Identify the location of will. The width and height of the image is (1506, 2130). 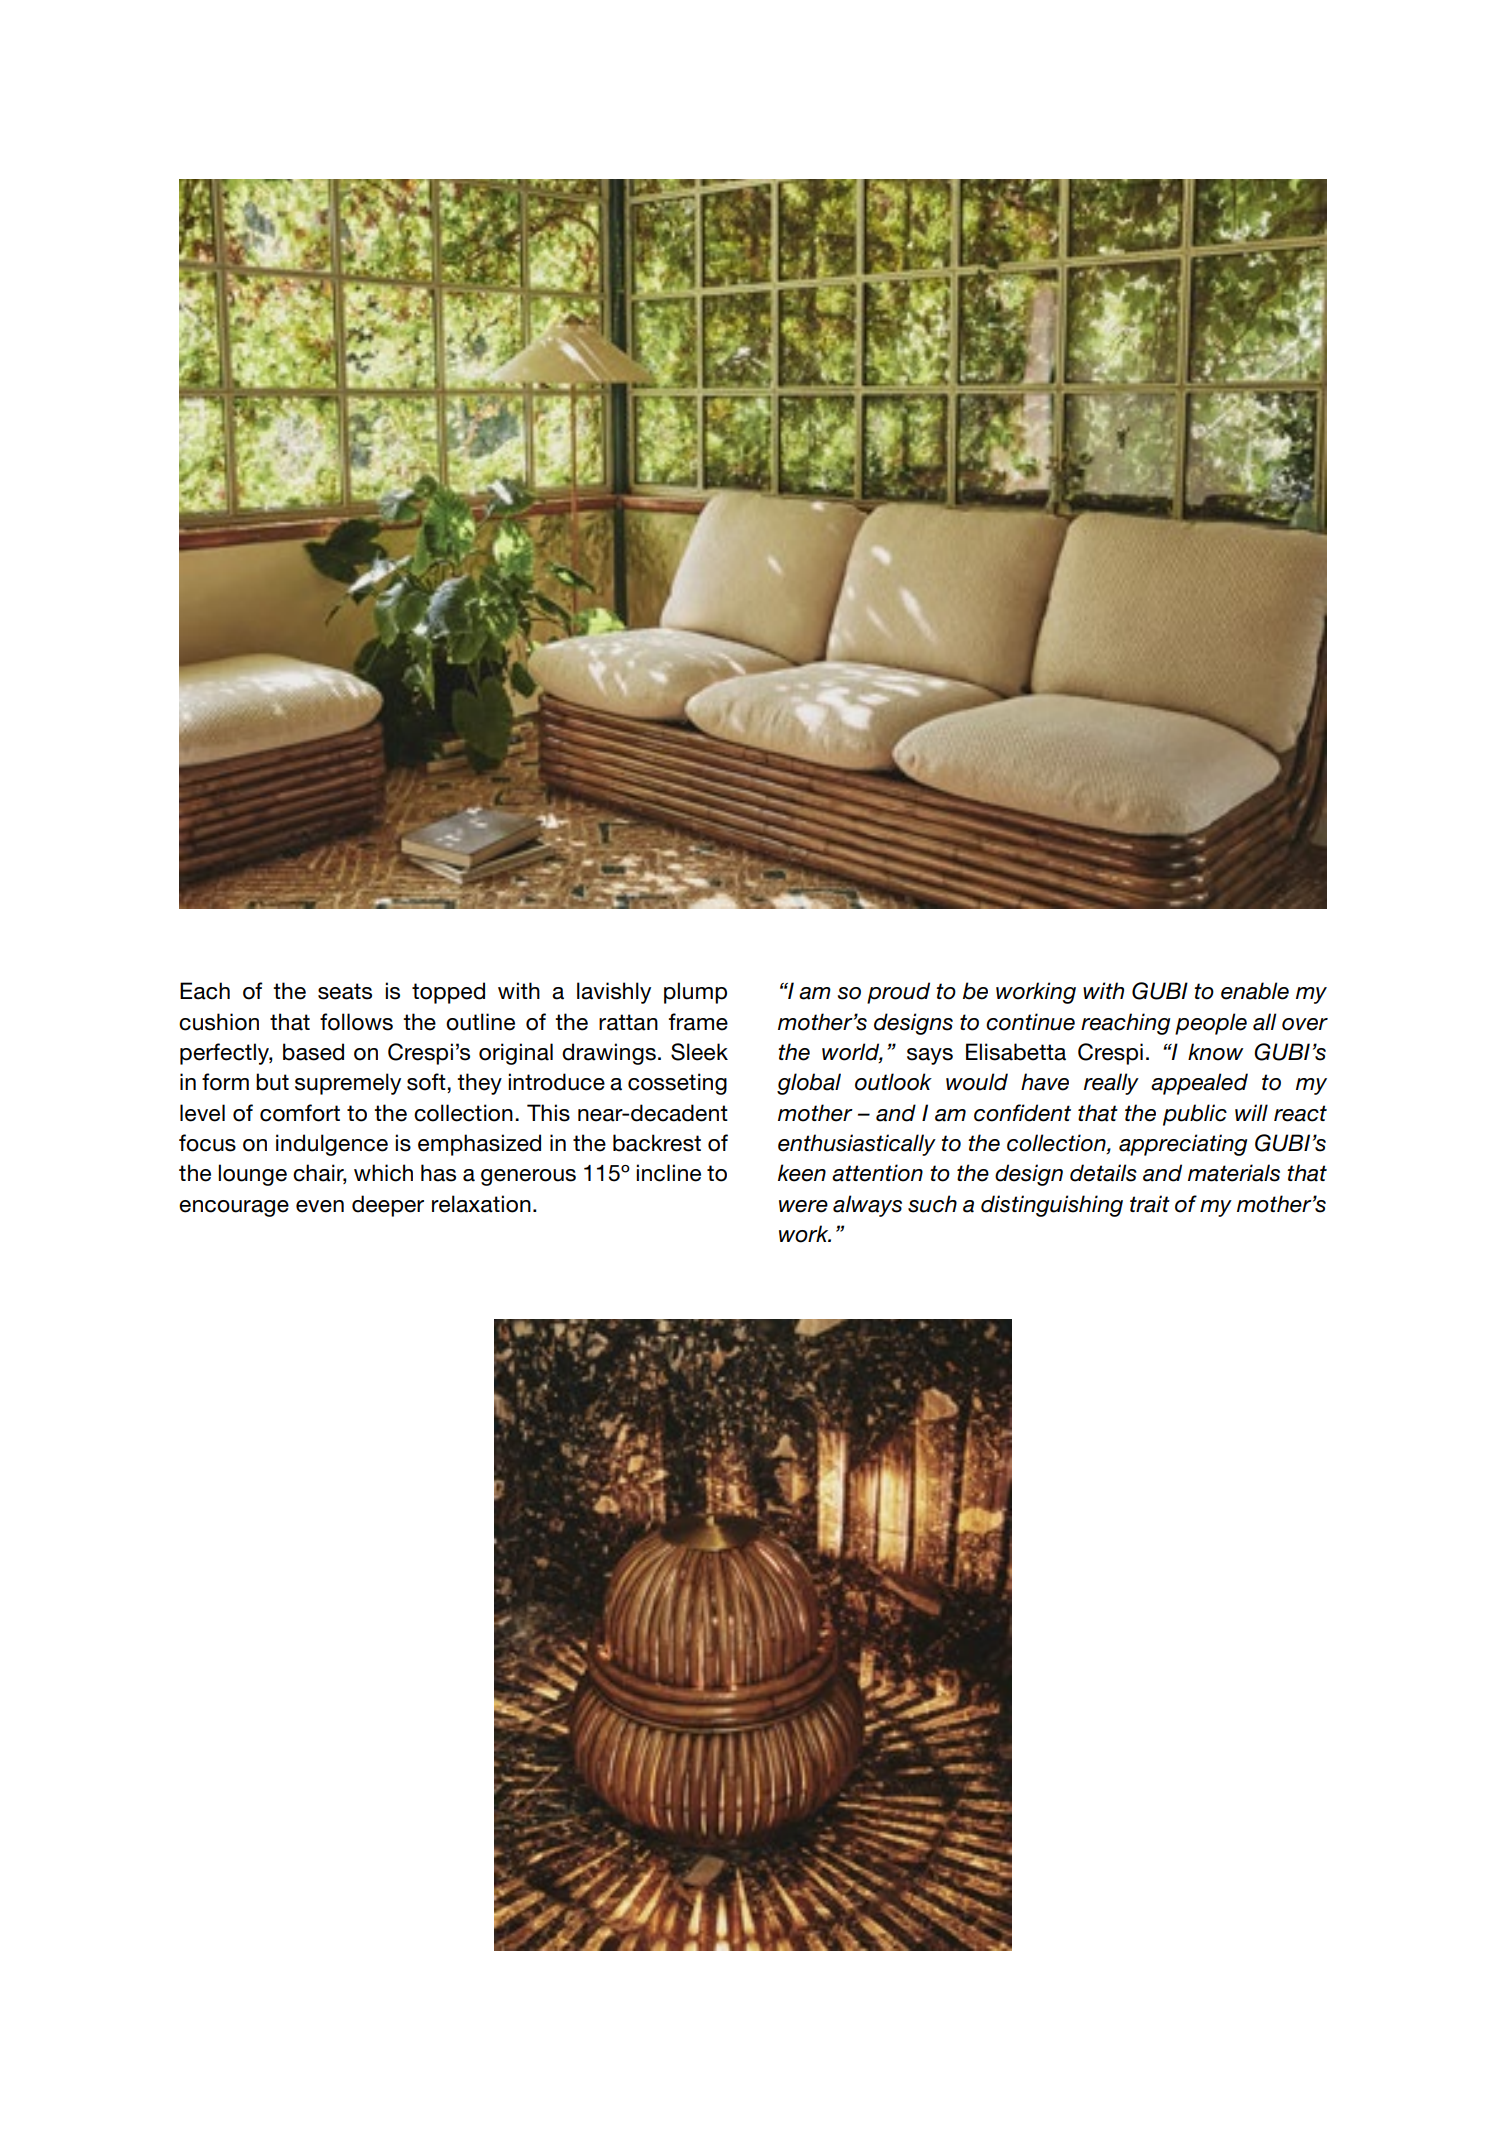
(1251, 1112).
